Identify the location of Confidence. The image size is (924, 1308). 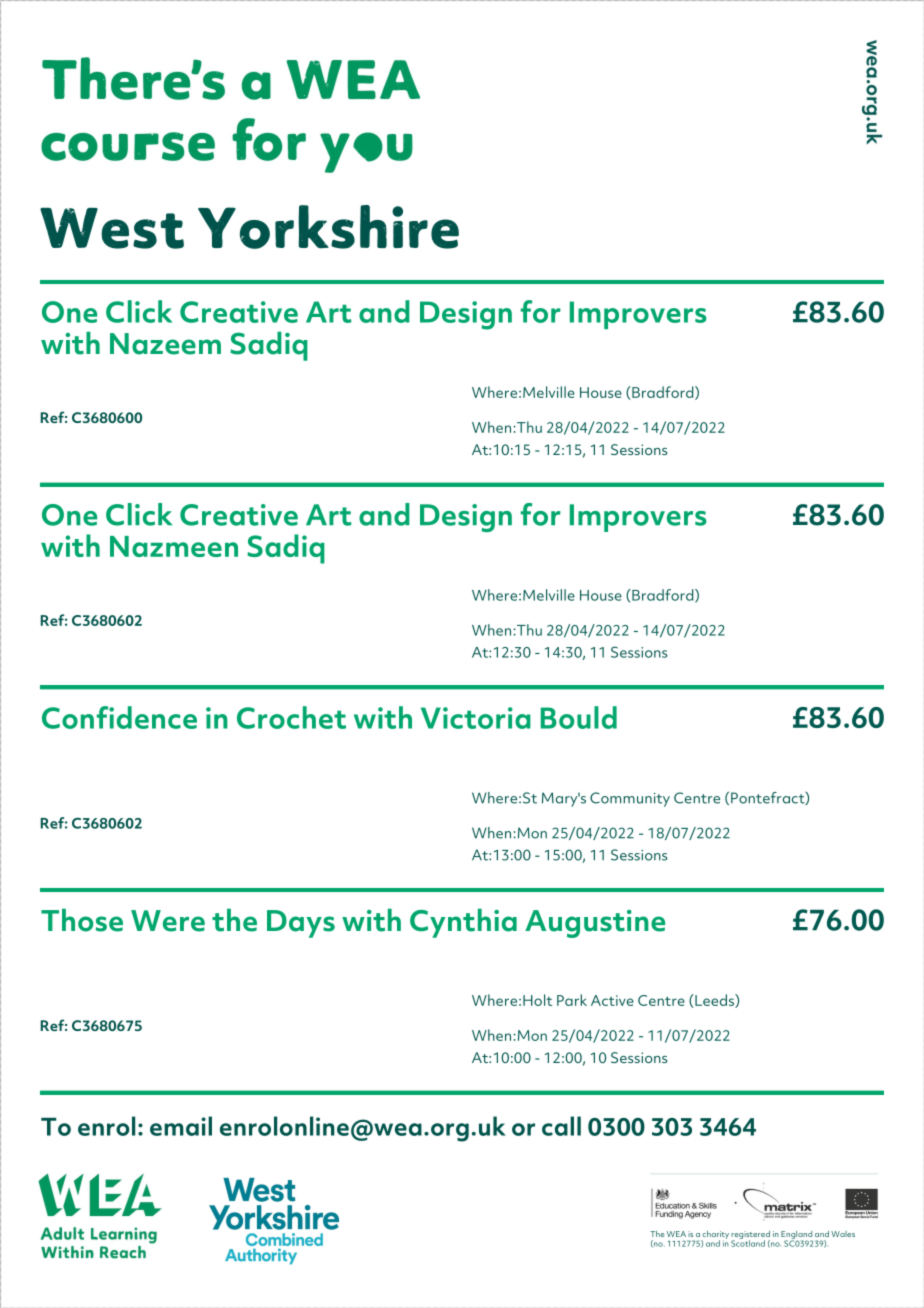
(119, 717).
